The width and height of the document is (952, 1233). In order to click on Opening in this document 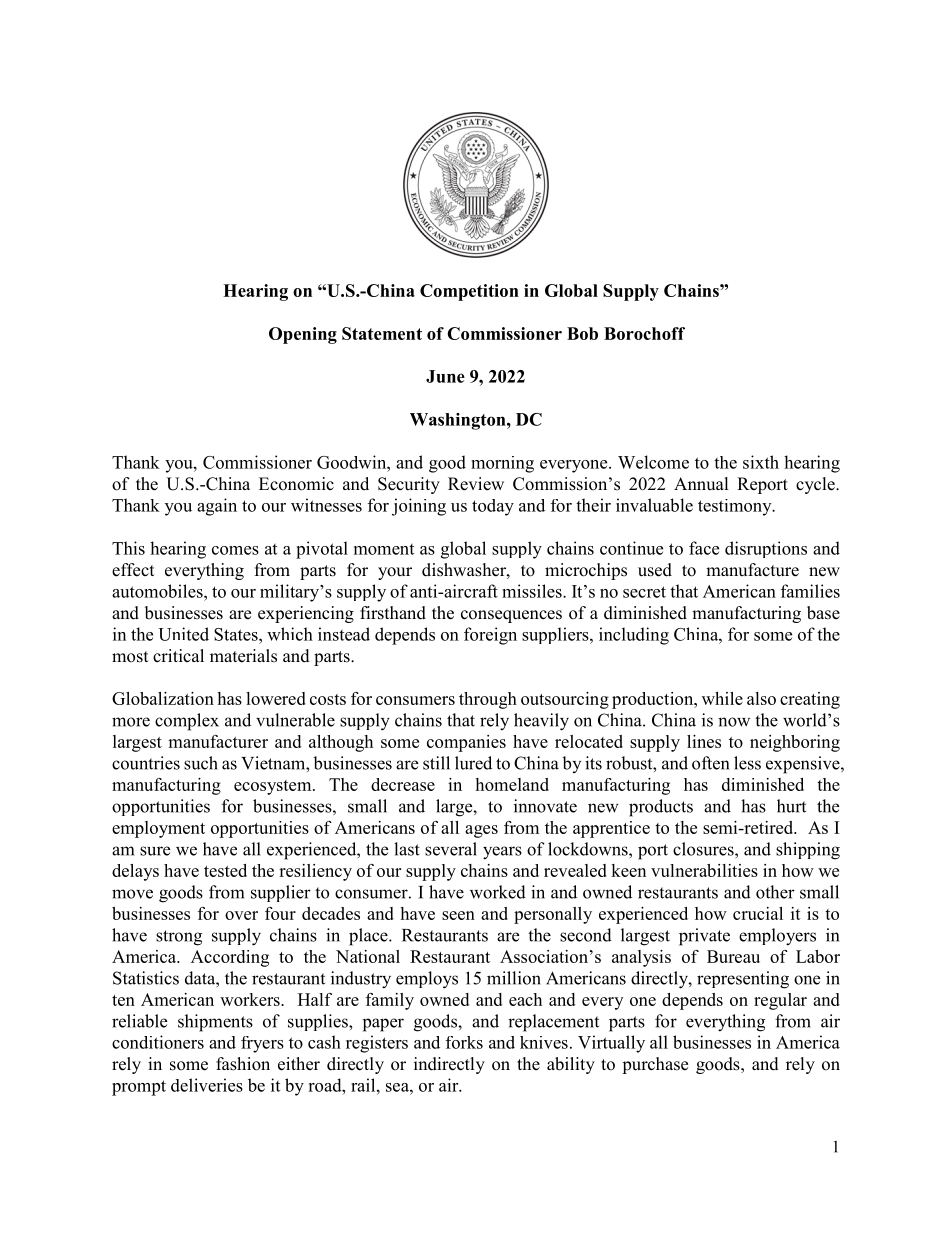, I will do `click(303, 335)`.
